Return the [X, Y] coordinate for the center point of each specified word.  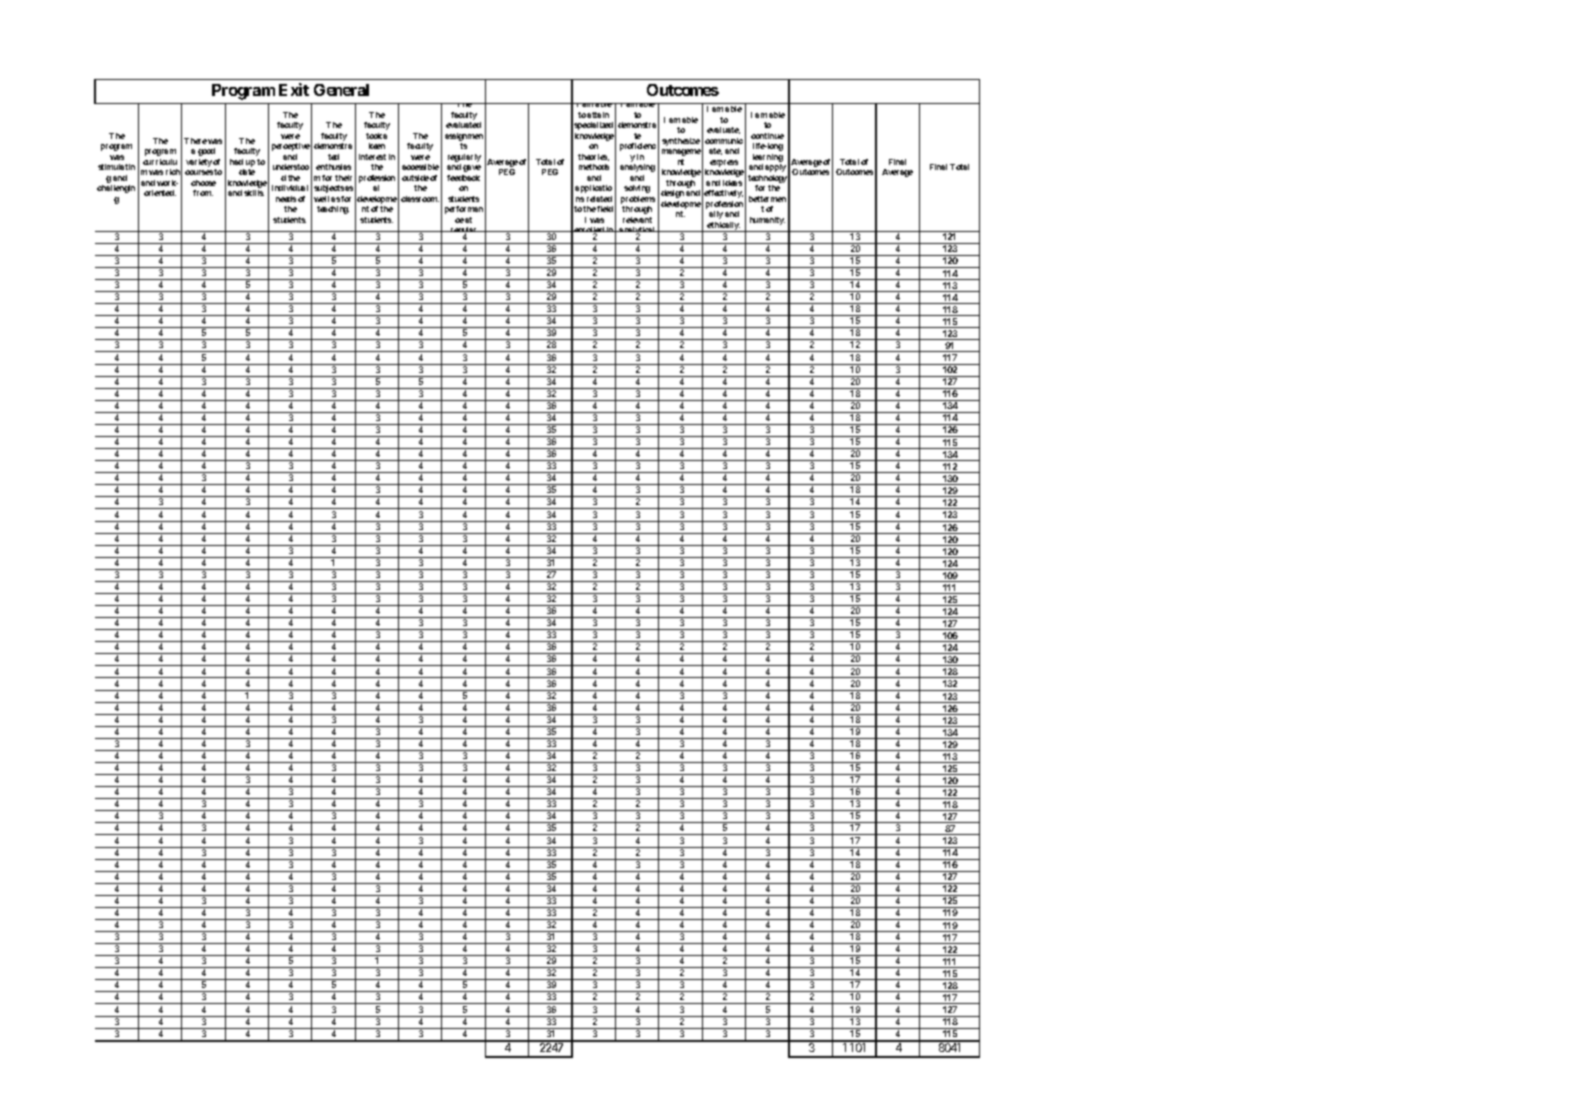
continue [767, 136]
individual [290, 188]
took [374, 136]
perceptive [291, 147]
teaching [333, 210]
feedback [463, 178]
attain [598, 115]
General [341, 90]
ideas [732, 183]
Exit [294, 89]
